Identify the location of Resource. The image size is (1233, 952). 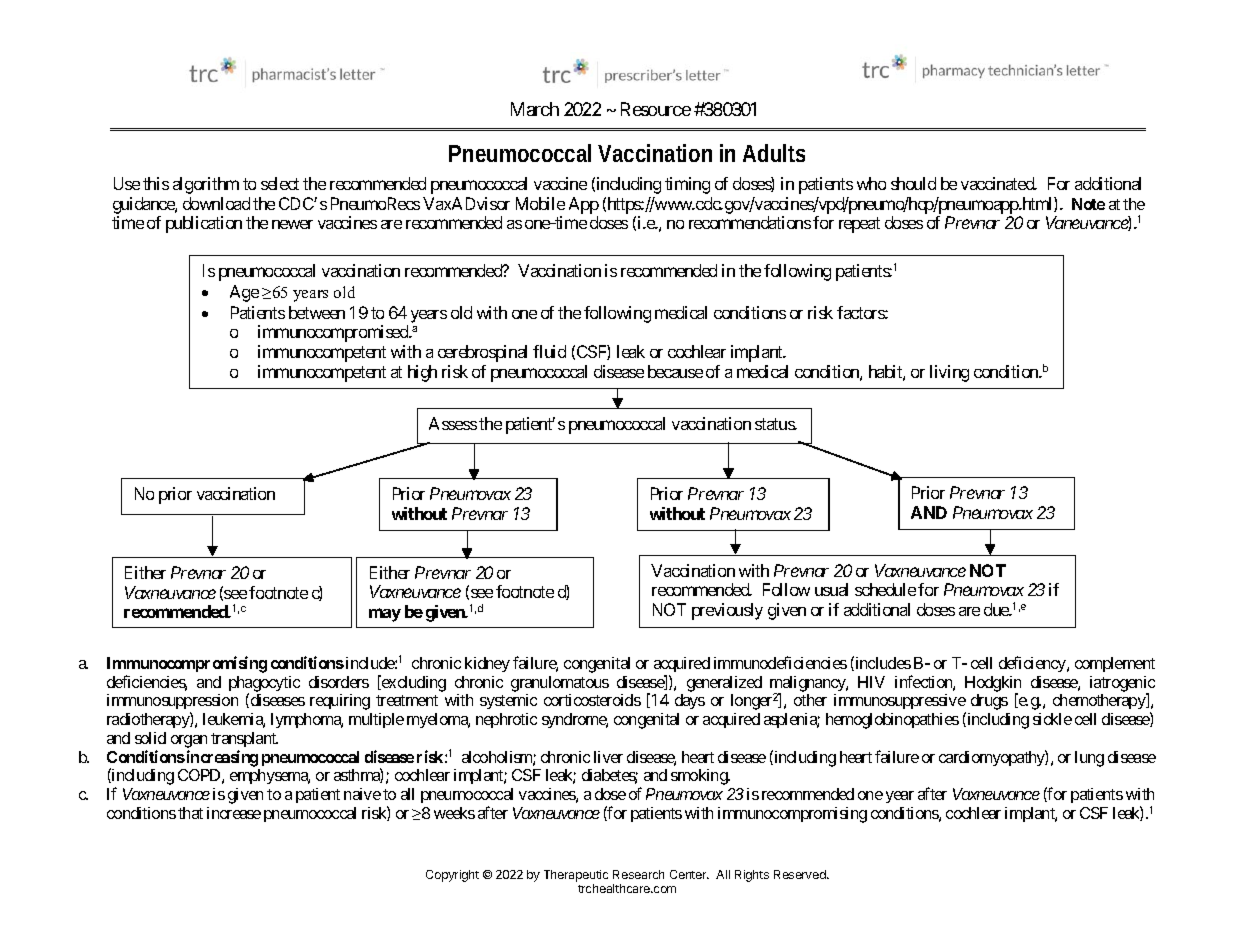
(656, 109).
